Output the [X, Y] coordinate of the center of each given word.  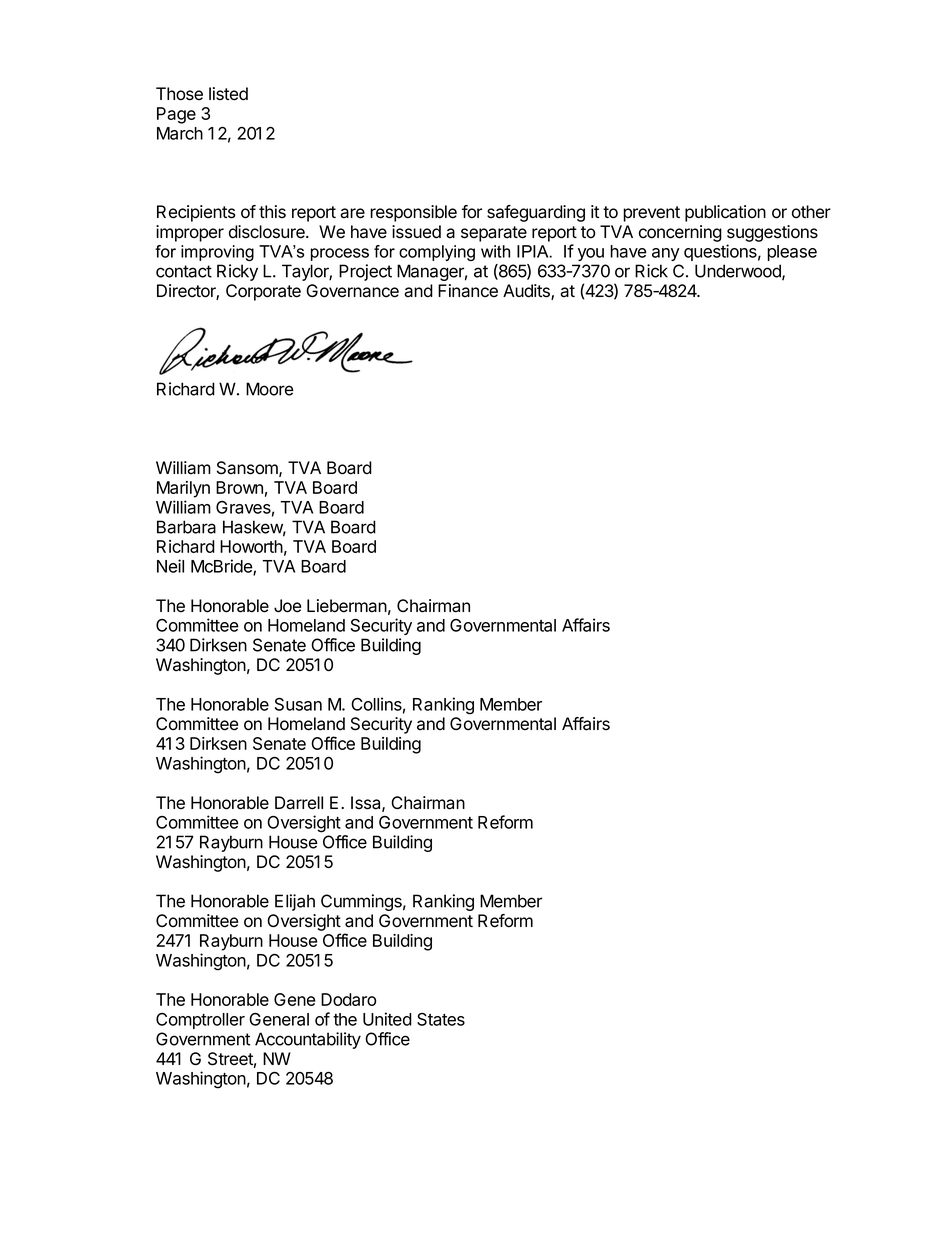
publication [725, 213]
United [387, 1019]
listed [228, 94]
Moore [269, 389]
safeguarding [536, 213]
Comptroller [200, 1021]
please [792, 253]
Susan [298, 704]
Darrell [299, 803]
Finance [468, 291]
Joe [287, 606]
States [441, 1019]
